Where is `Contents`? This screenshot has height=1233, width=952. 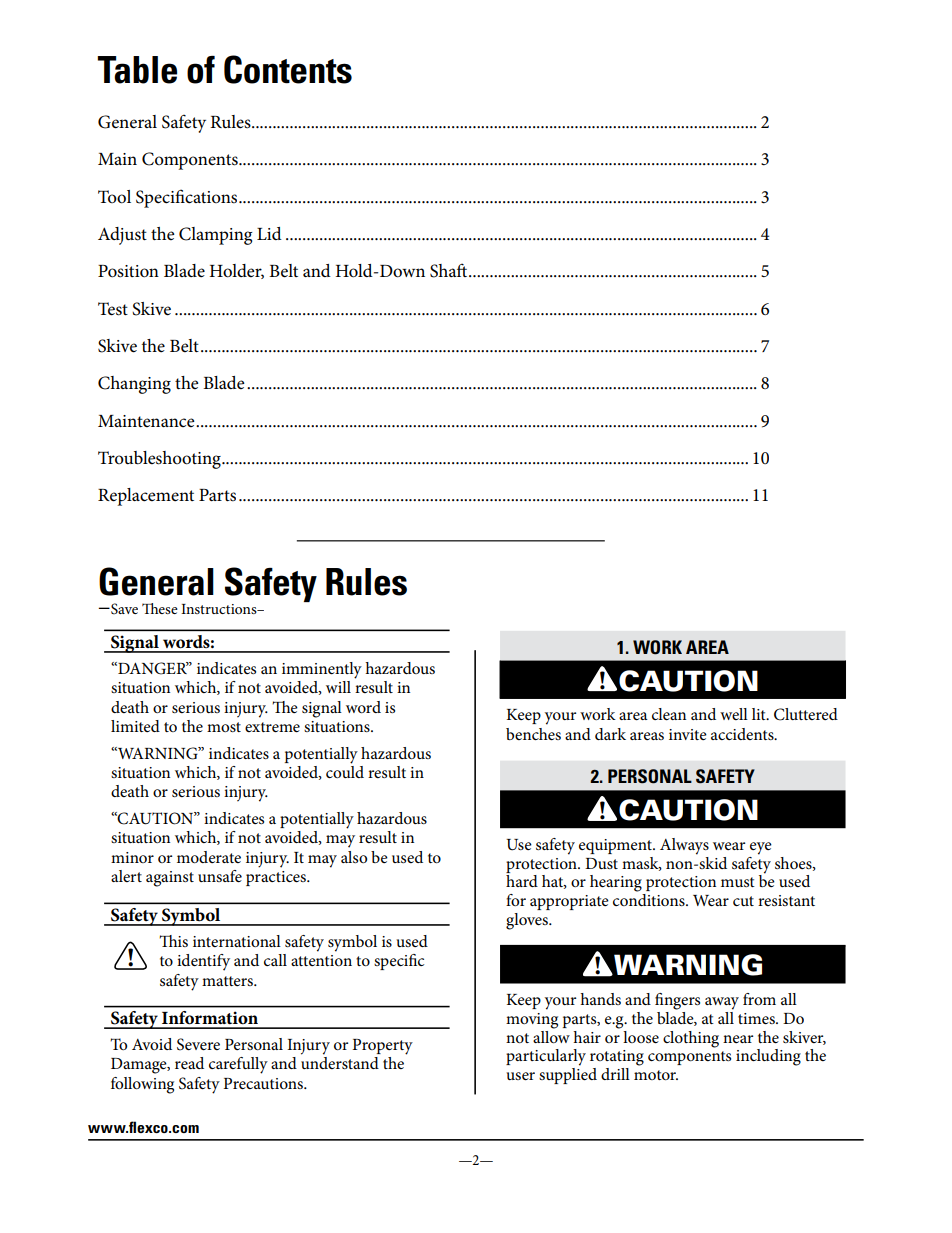
Contents is located at coordinates (288, 69).
